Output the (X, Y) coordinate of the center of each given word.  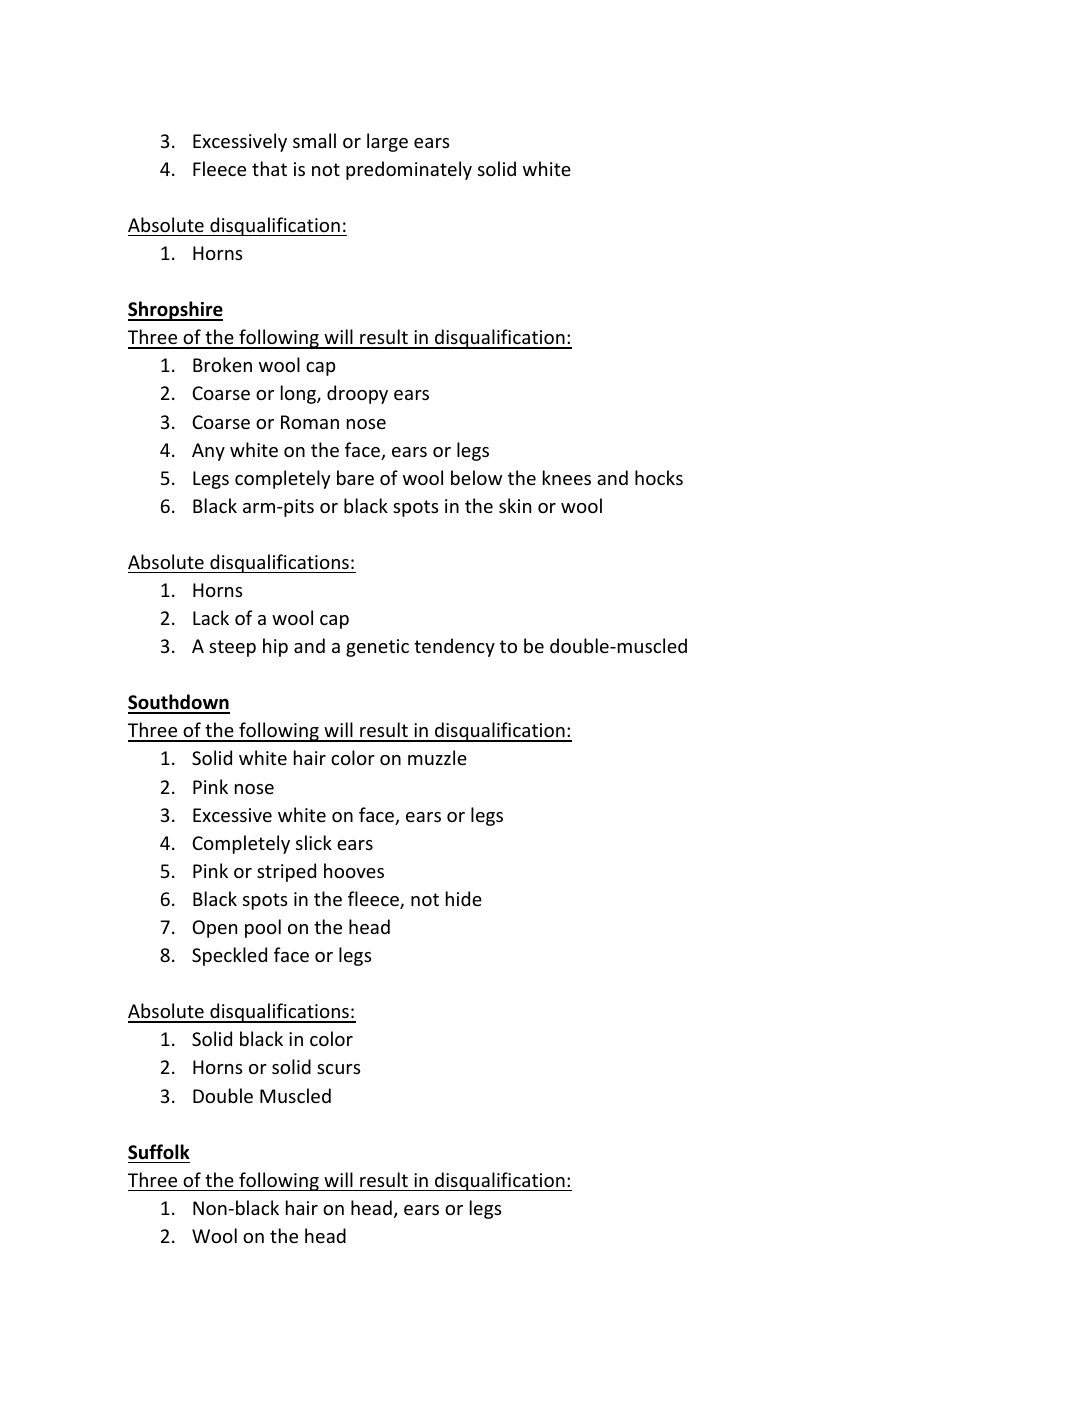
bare (355, 477)
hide (464, 898)
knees (567, 477)
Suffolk (159, 1152)
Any (208, 452)
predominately (409, 170)
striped (286, 872)
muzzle (437, 757)
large (387, 142)
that (269, 168)
